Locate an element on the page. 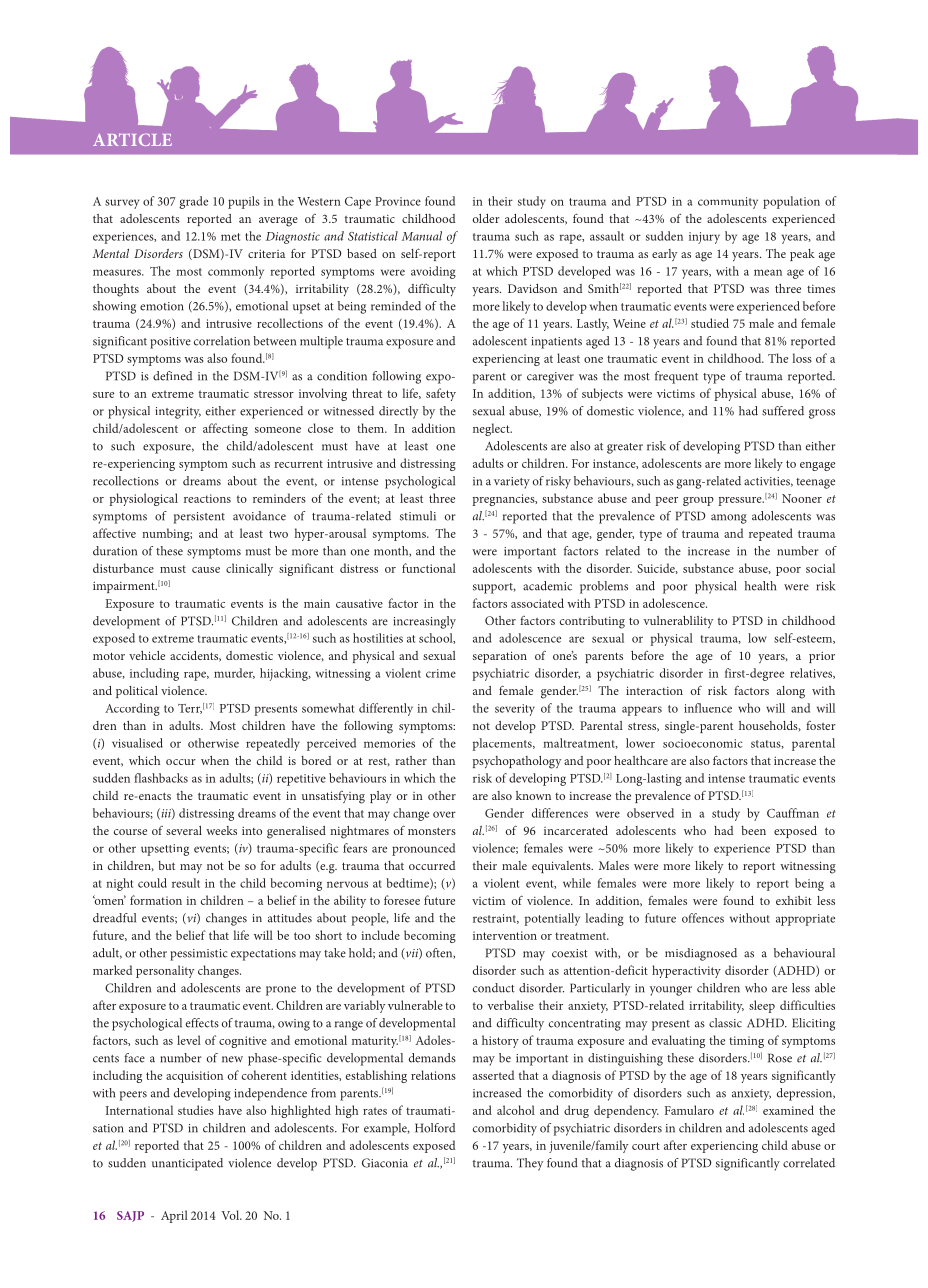  several is located at coordinates (184, 830).
